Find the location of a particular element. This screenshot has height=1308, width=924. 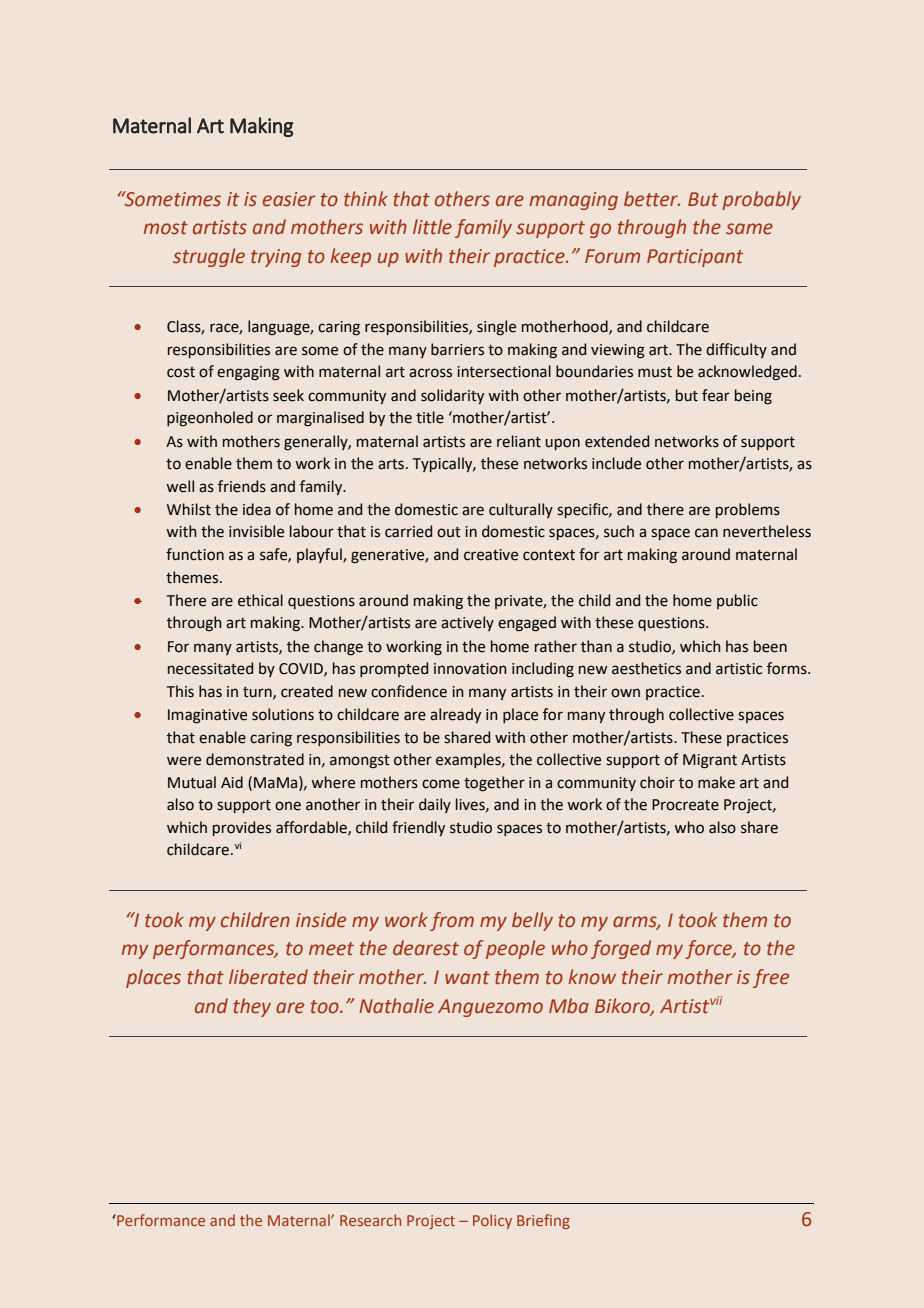

Policy is located at coordinates (492, 1221).
